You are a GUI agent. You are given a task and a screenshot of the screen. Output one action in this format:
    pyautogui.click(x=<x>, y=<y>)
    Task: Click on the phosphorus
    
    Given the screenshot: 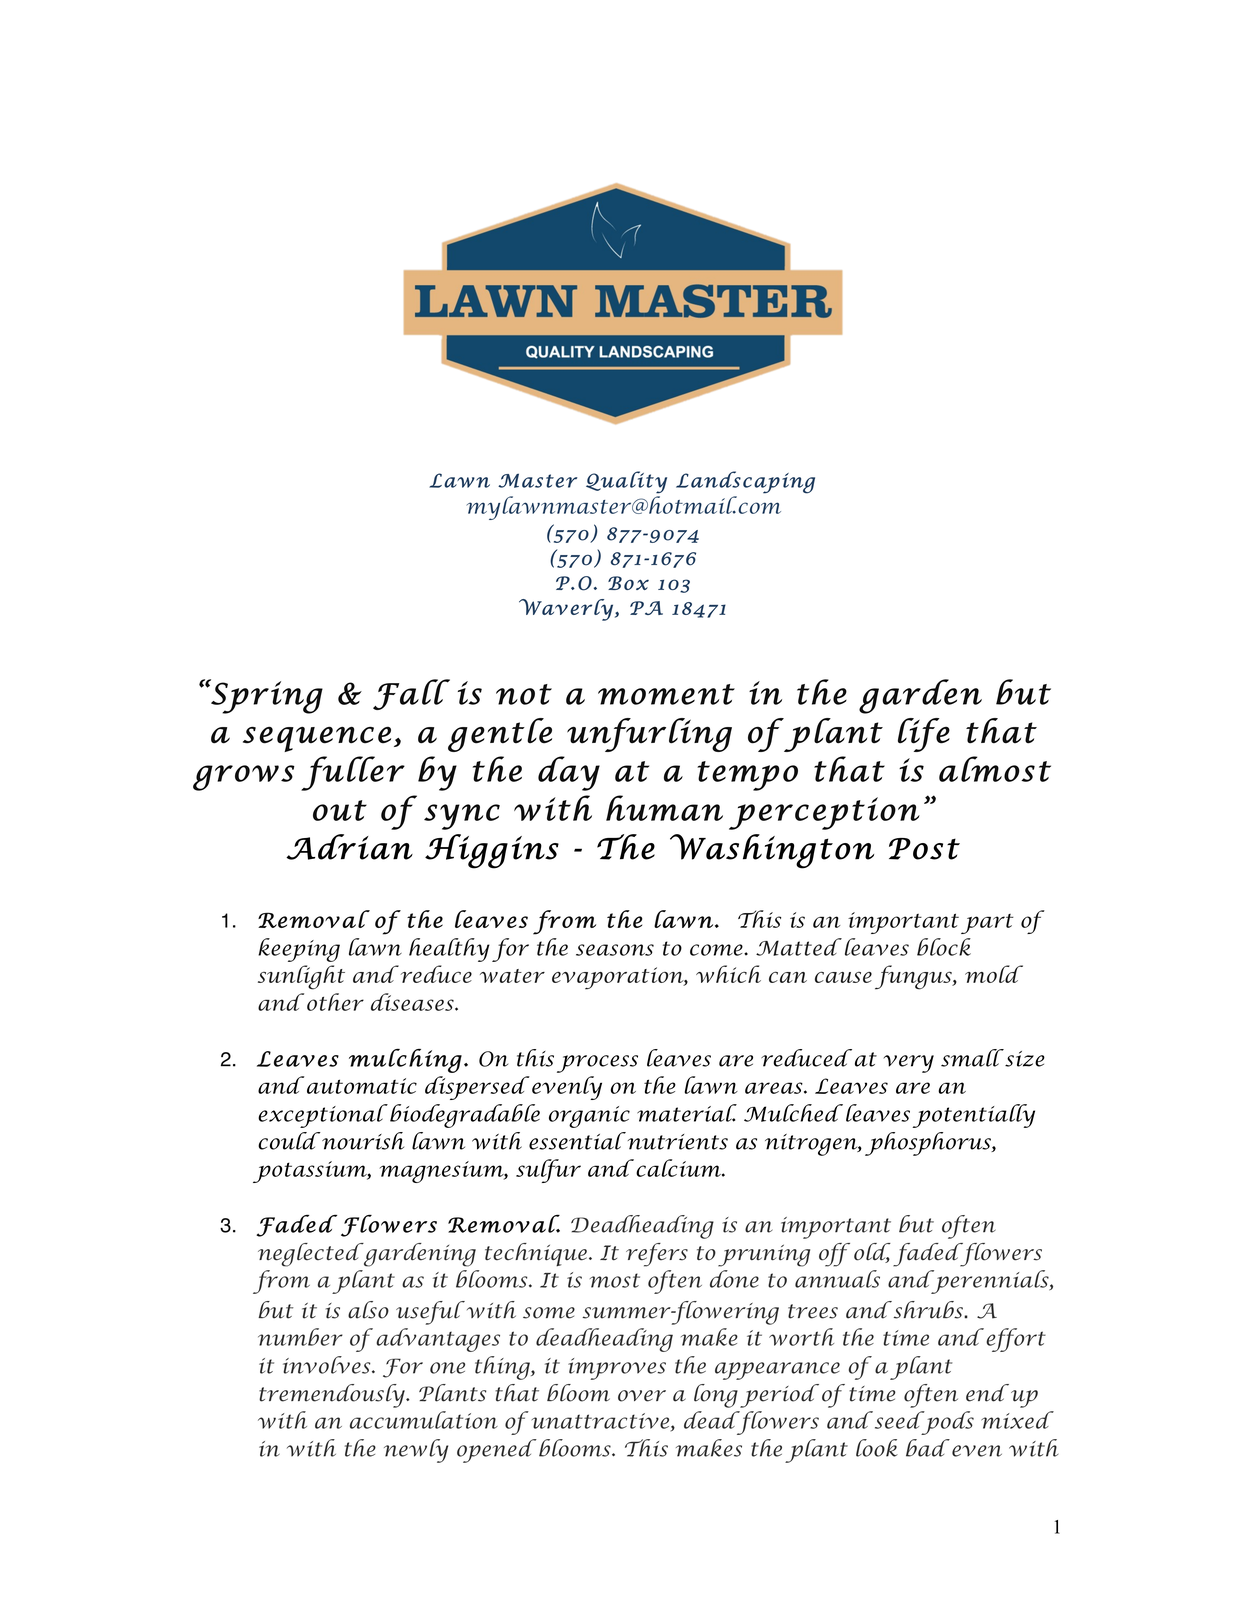 What is the action you would take?
    pyautogui.click(x=929, y=1144)
